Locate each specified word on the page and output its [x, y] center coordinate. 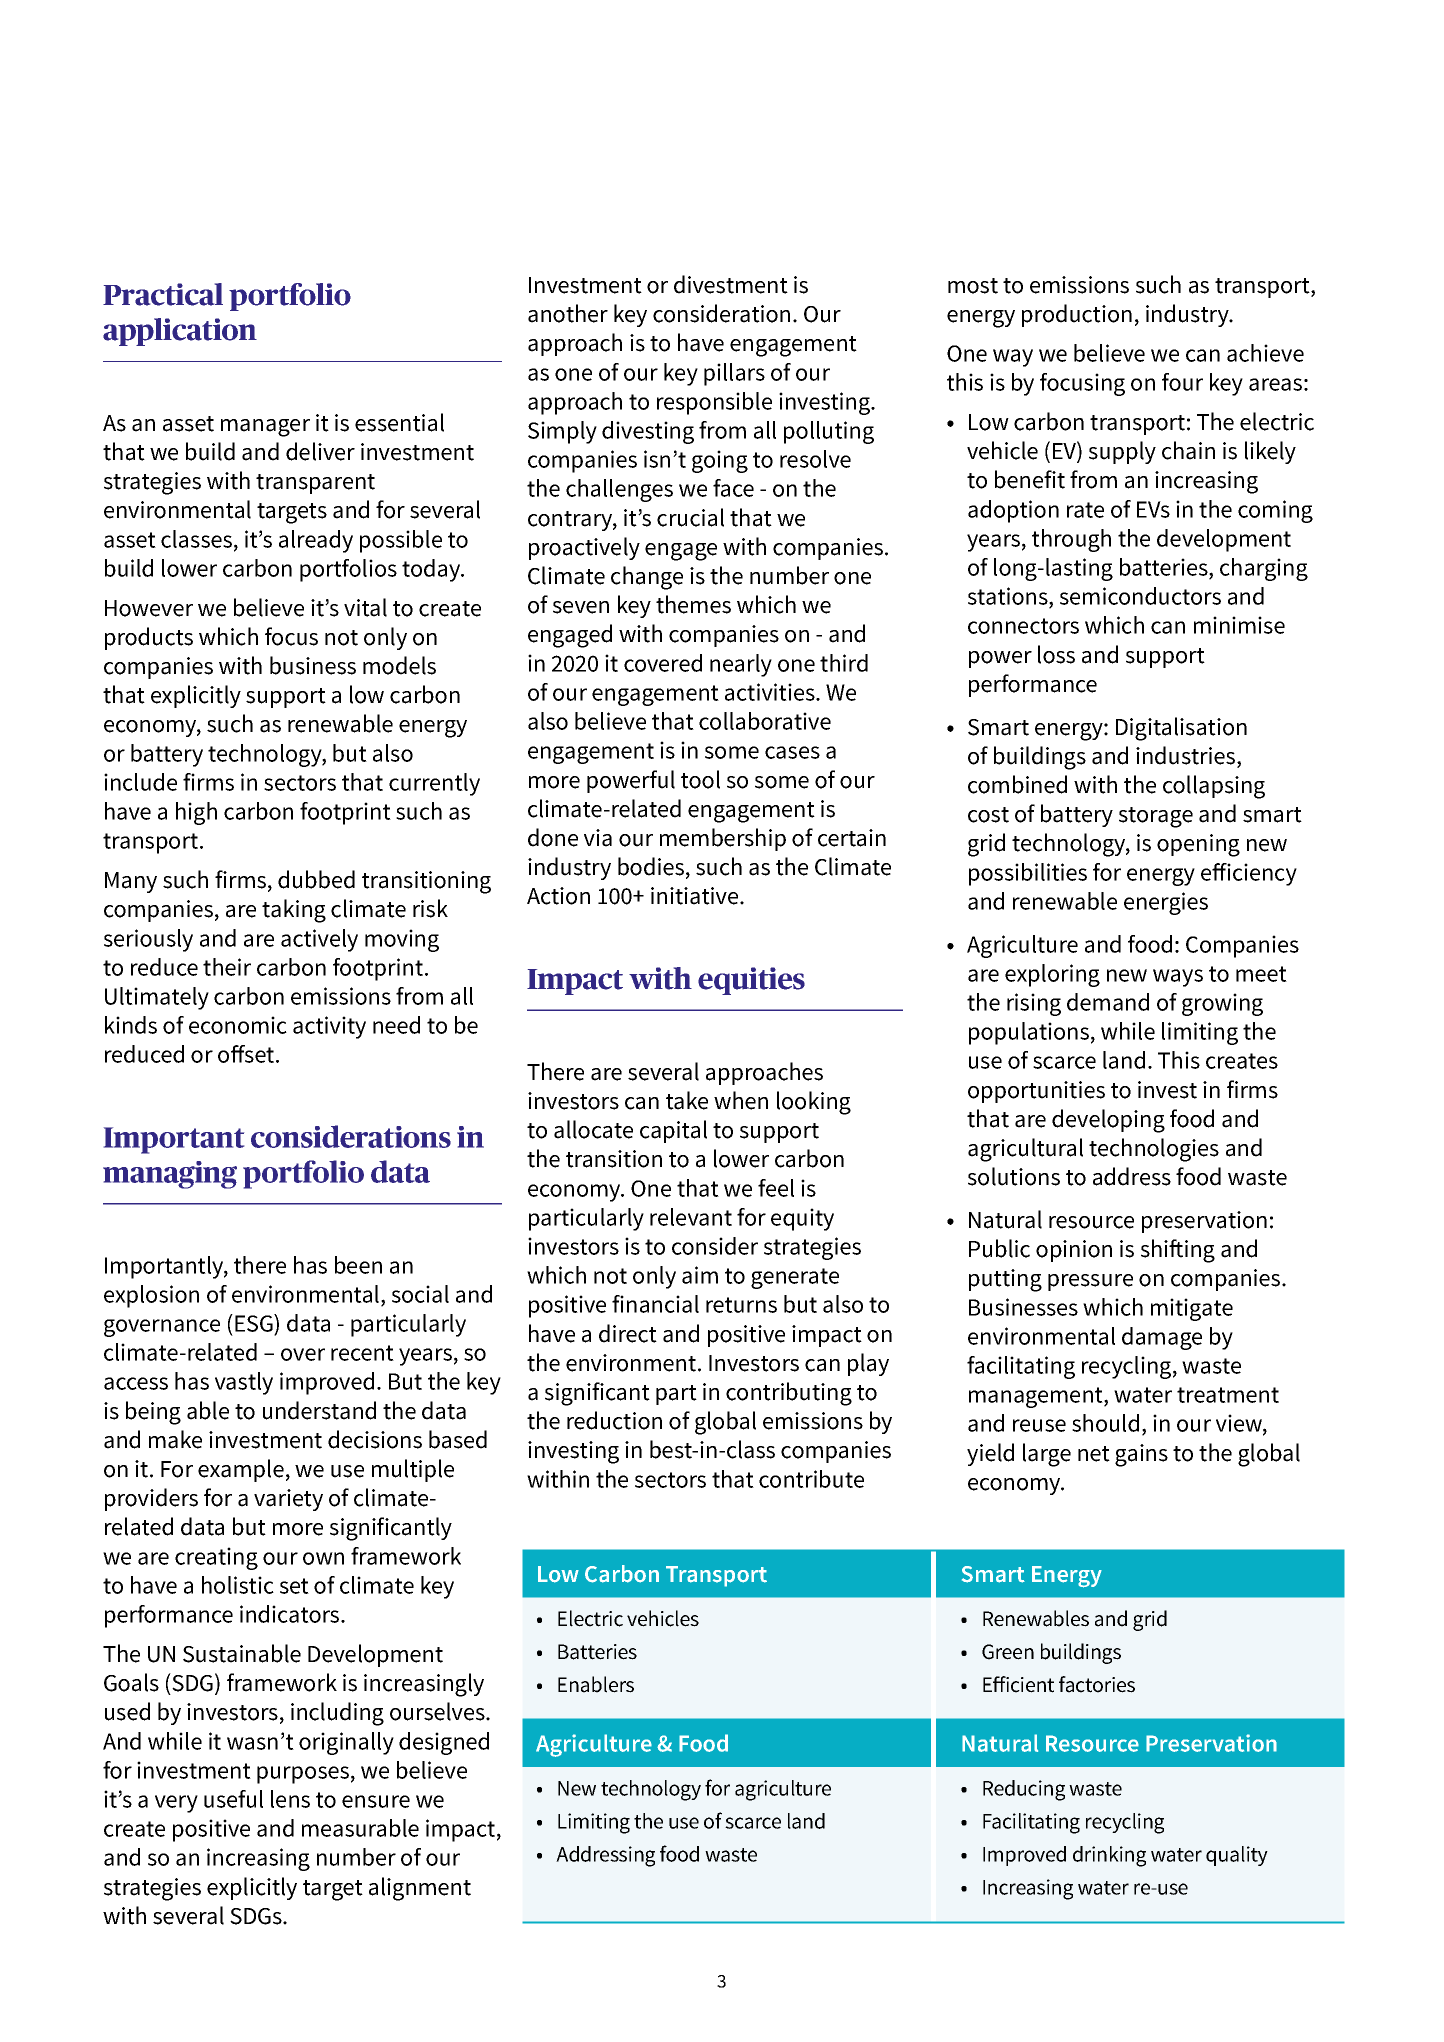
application [180, 332]
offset [247, 1054]
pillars [734, 374]
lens [290, 1799]
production [1077, 315]
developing [1108, 1121]
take [687, 1100]
